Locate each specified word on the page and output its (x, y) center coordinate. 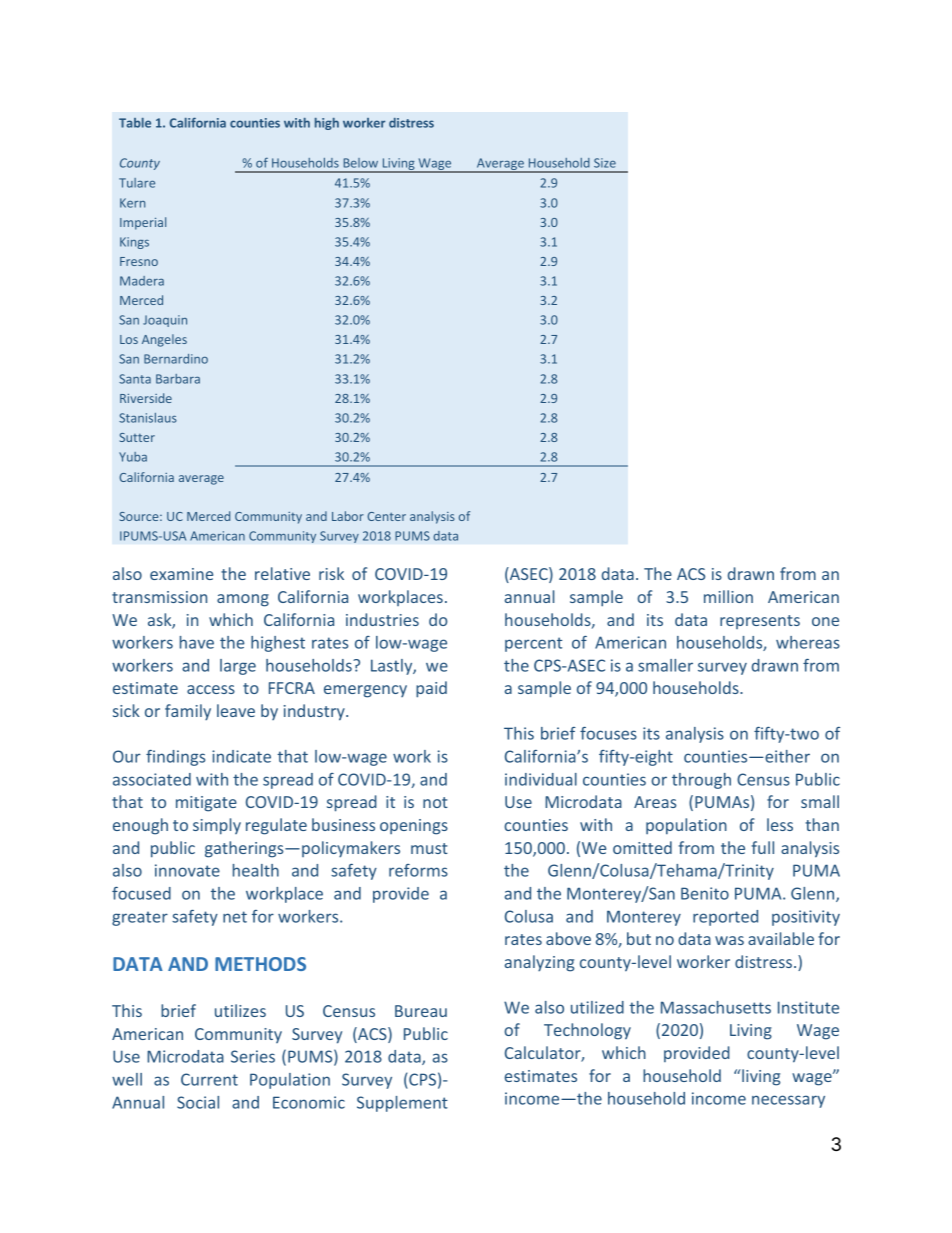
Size (605, 163)
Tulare (137, 183)
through (701, 781)
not (435, 802)
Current (209, 1079)
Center (387, 516)
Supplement (402, 1104)
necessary (788, 1101)
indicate (241, 756)
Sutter (137, 437)
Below (361, 163)
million (728, 596)
